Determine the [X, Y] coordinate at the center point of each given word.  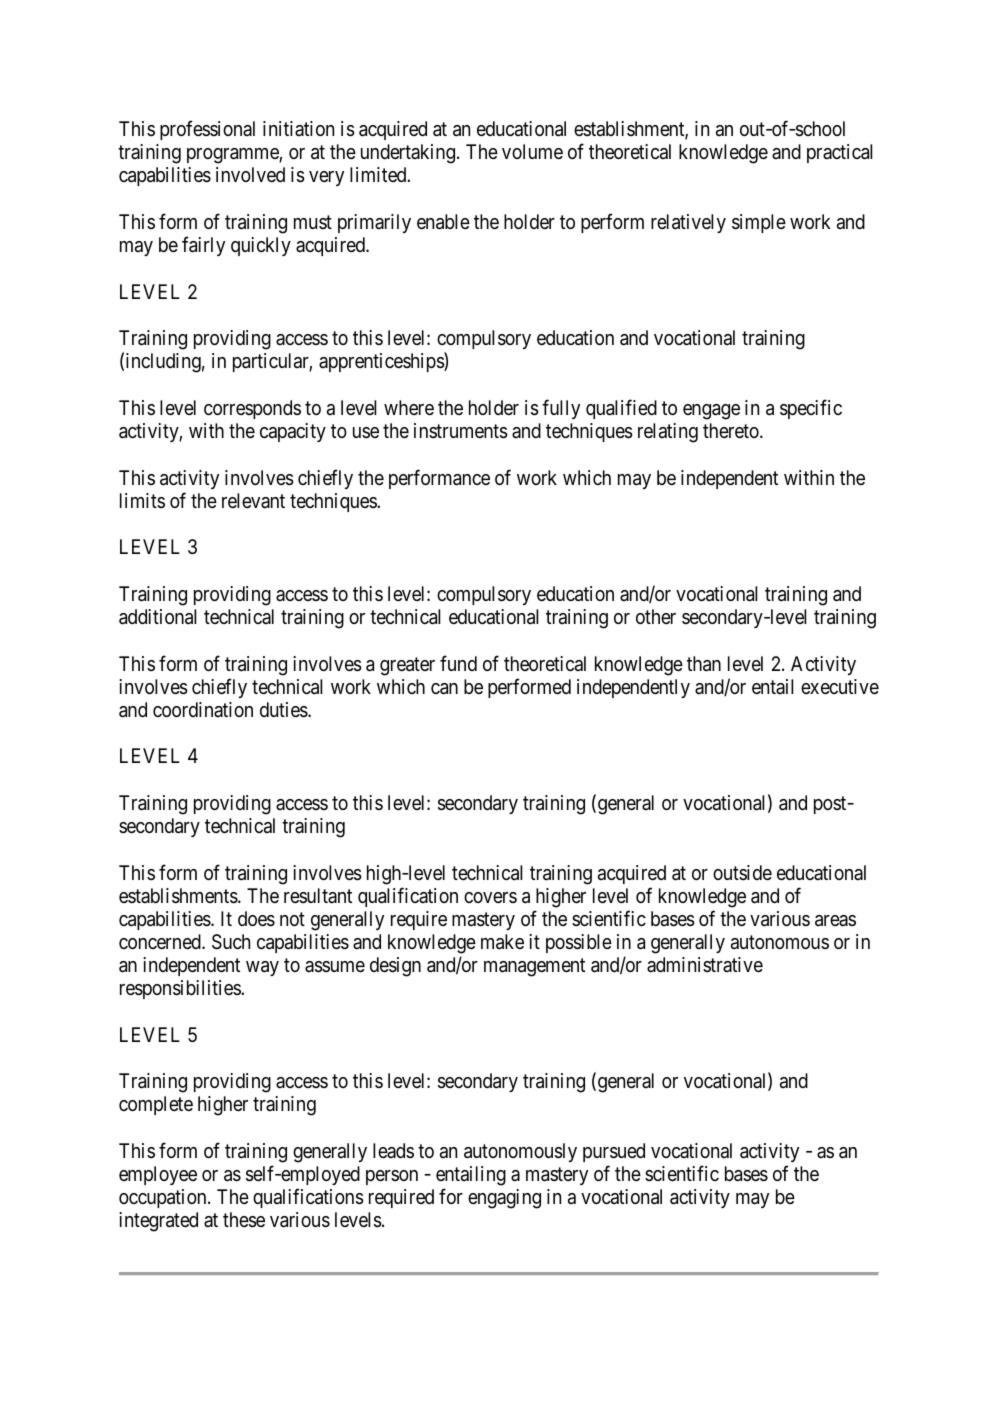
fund [458, 663]
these [244, 1220]
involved [250, 174]
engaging [504, 1199]
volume [532, 151]
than [704, 664]
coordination [203, 709]
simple [759, 223]
